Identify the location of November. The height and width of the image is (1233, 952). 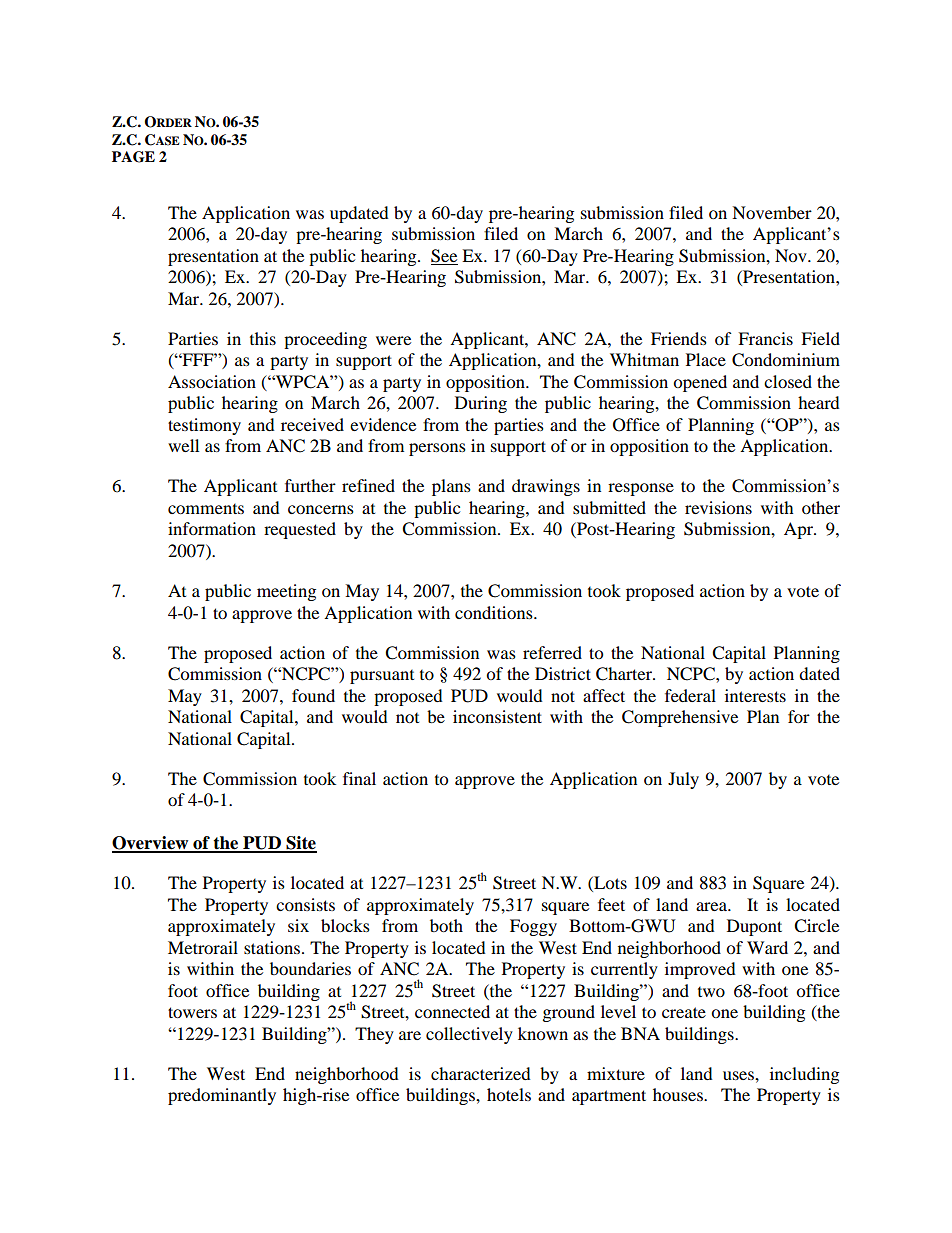
(772, 212).
